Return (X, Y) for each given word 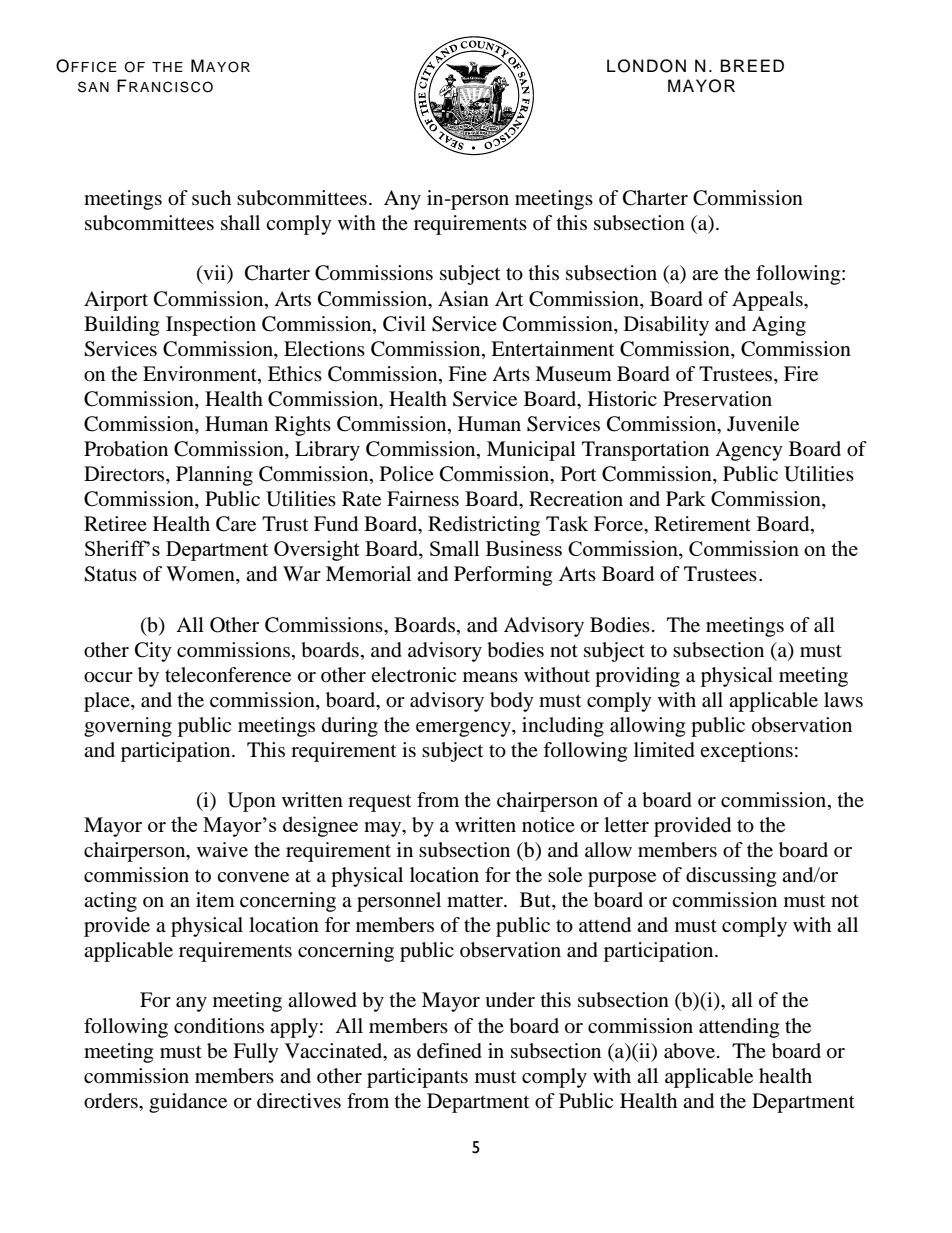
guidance (188, 1103)
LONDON (646, 66)
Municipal (531, 451)
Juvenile (763, 424)
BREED (752, 65)
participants (417, 1078)
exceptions (746, 752)
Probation (126, 449)
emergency (464, 729)
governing (128, 727)
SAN (93, 87)
